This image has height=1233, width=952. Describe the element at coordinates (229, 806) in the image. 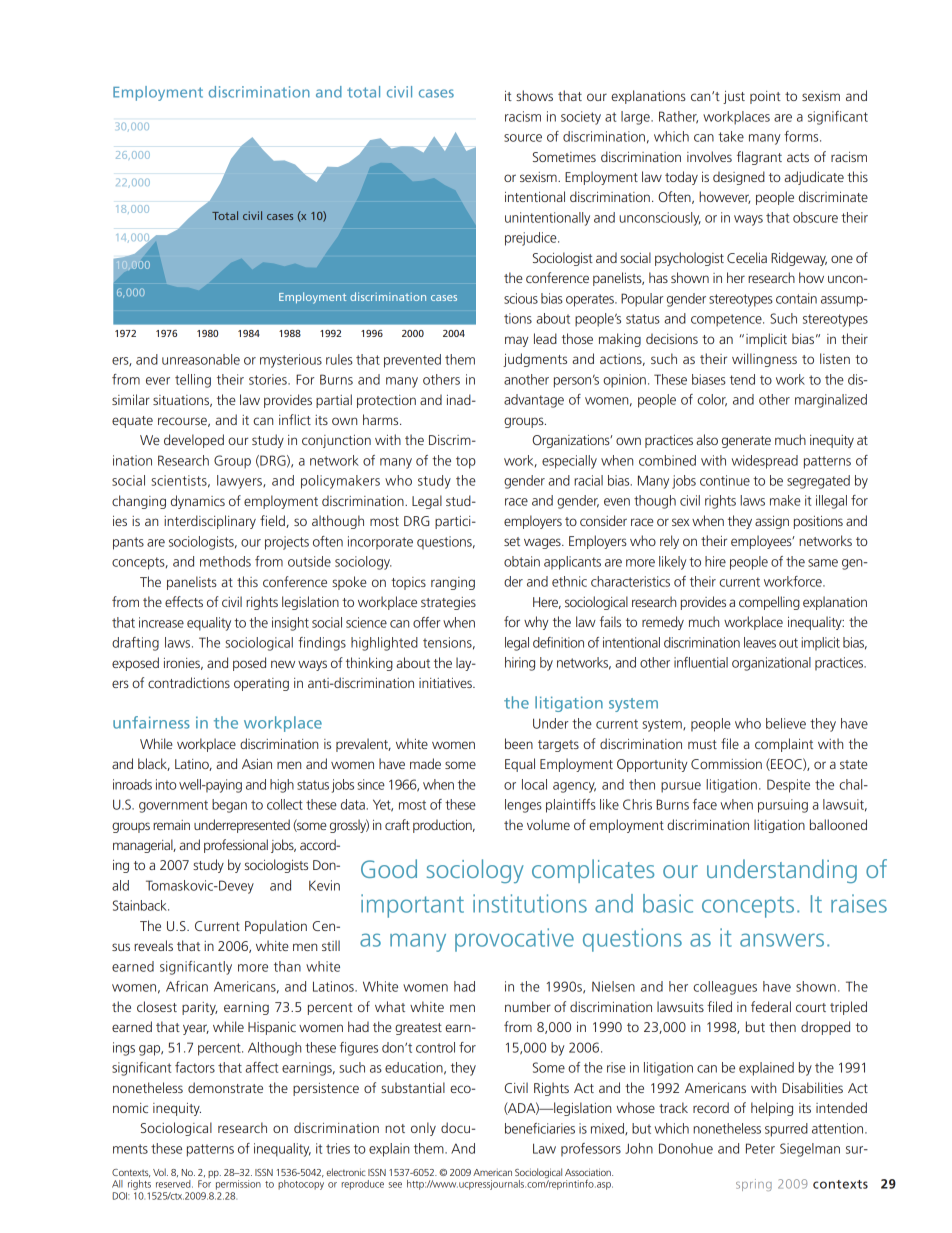

I see `began` at that location.
